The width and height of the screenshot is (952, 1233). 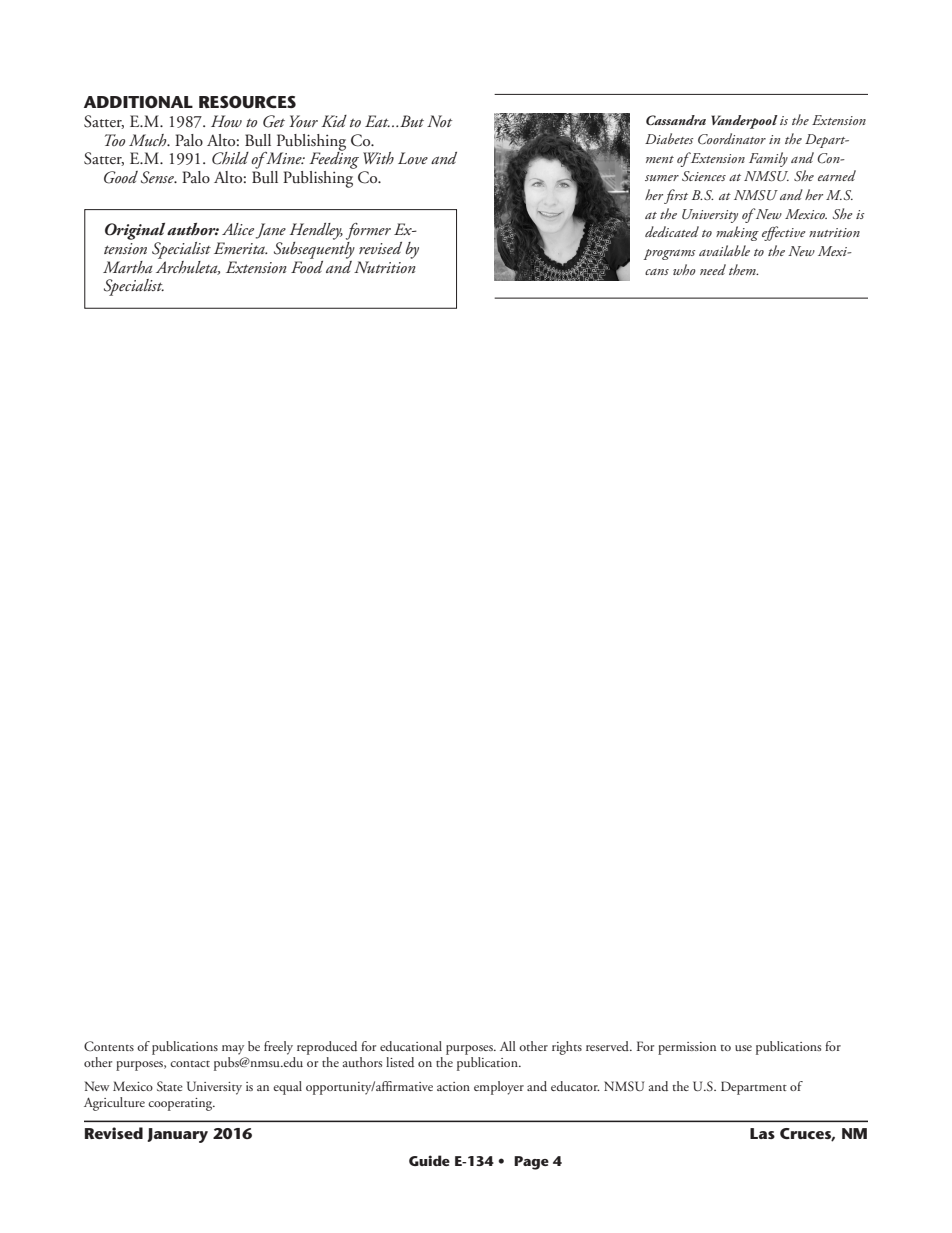 I want to click on them, so click(x=743, y=269).
